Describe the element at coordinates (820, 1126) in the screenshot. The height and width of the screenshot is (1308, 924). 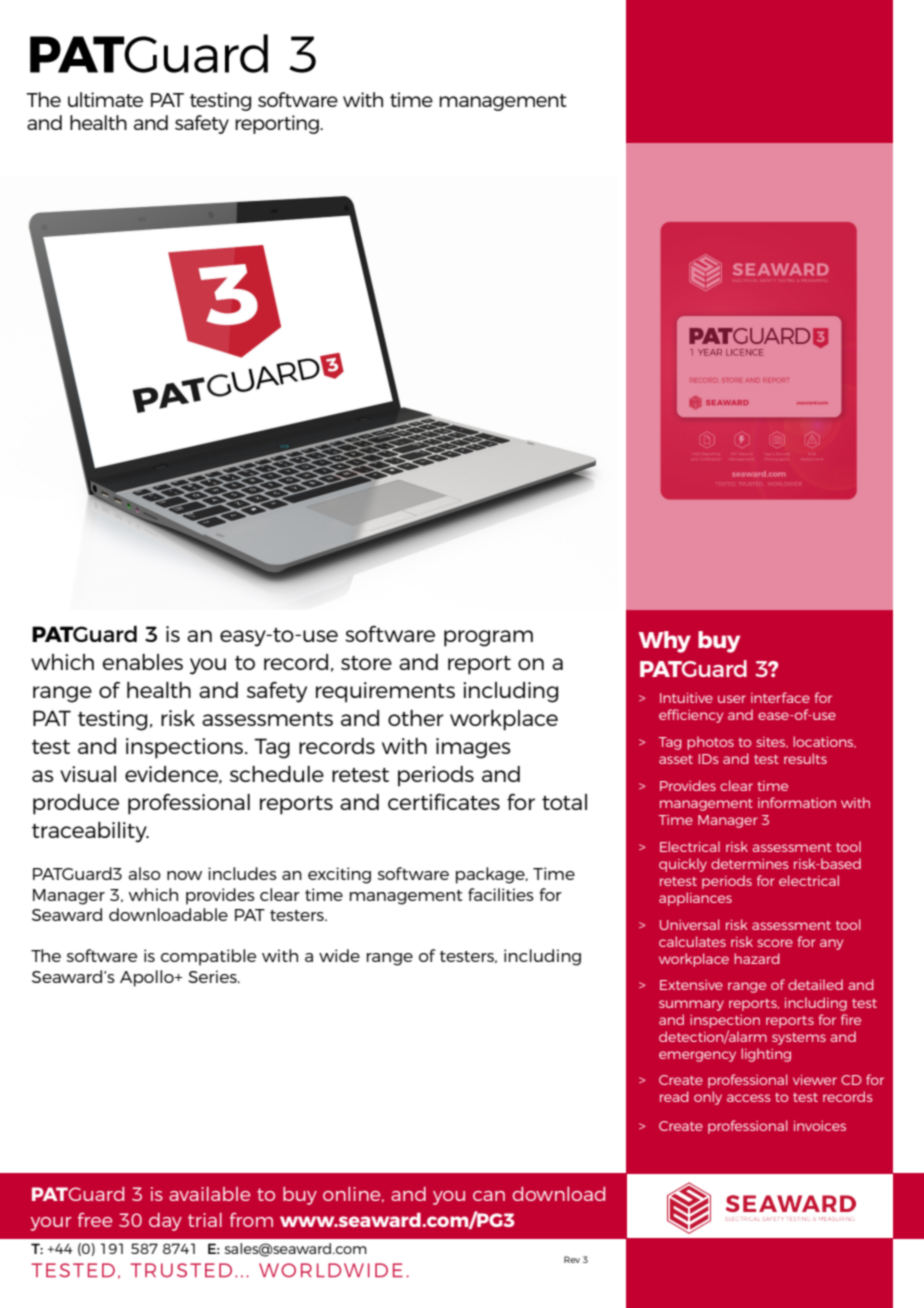
I see `invoices` at that location.
